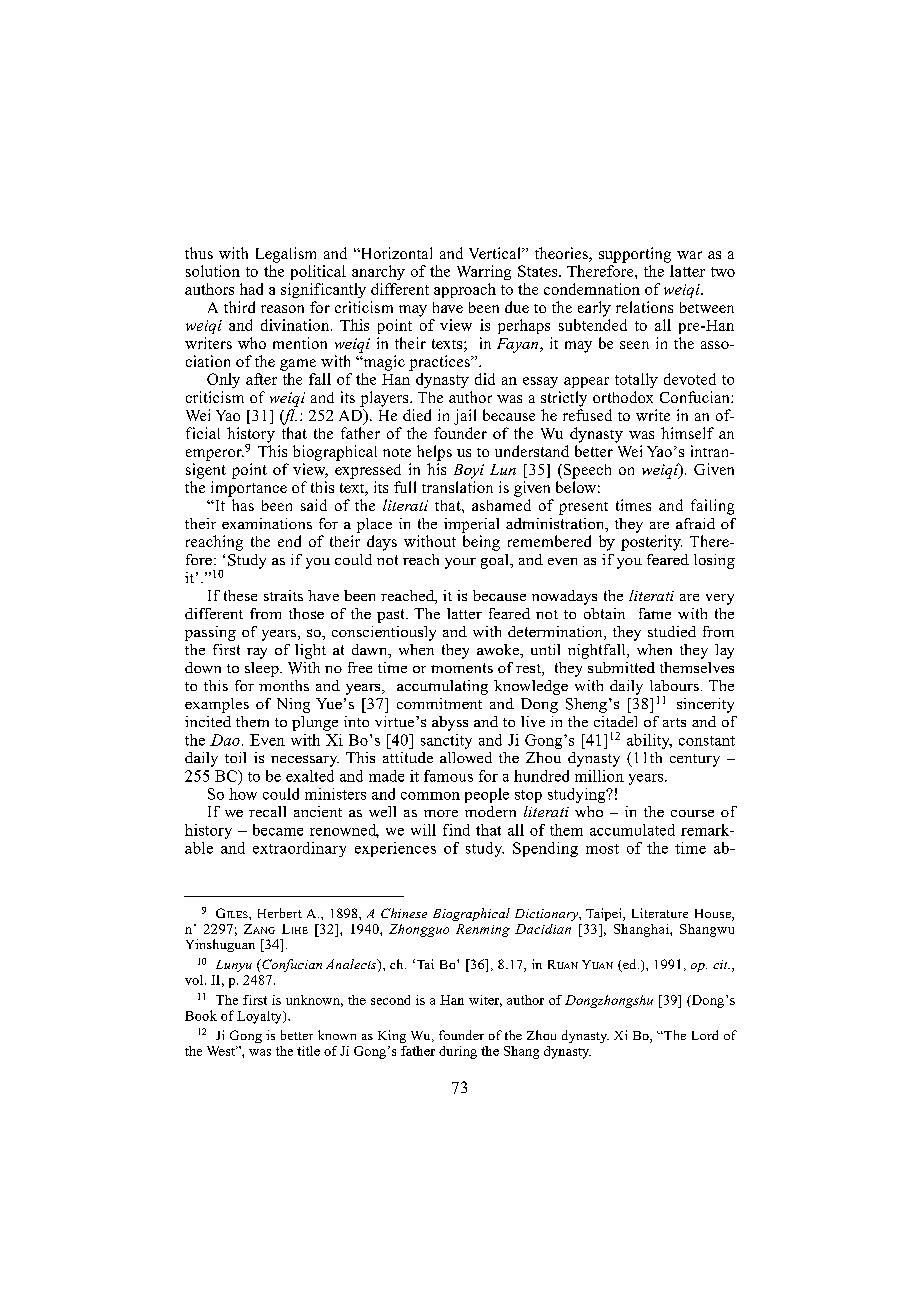  What do you see at coordinates (635, 255) in the screenshot?
I see `supporting` at bounding box center [635, 255].
